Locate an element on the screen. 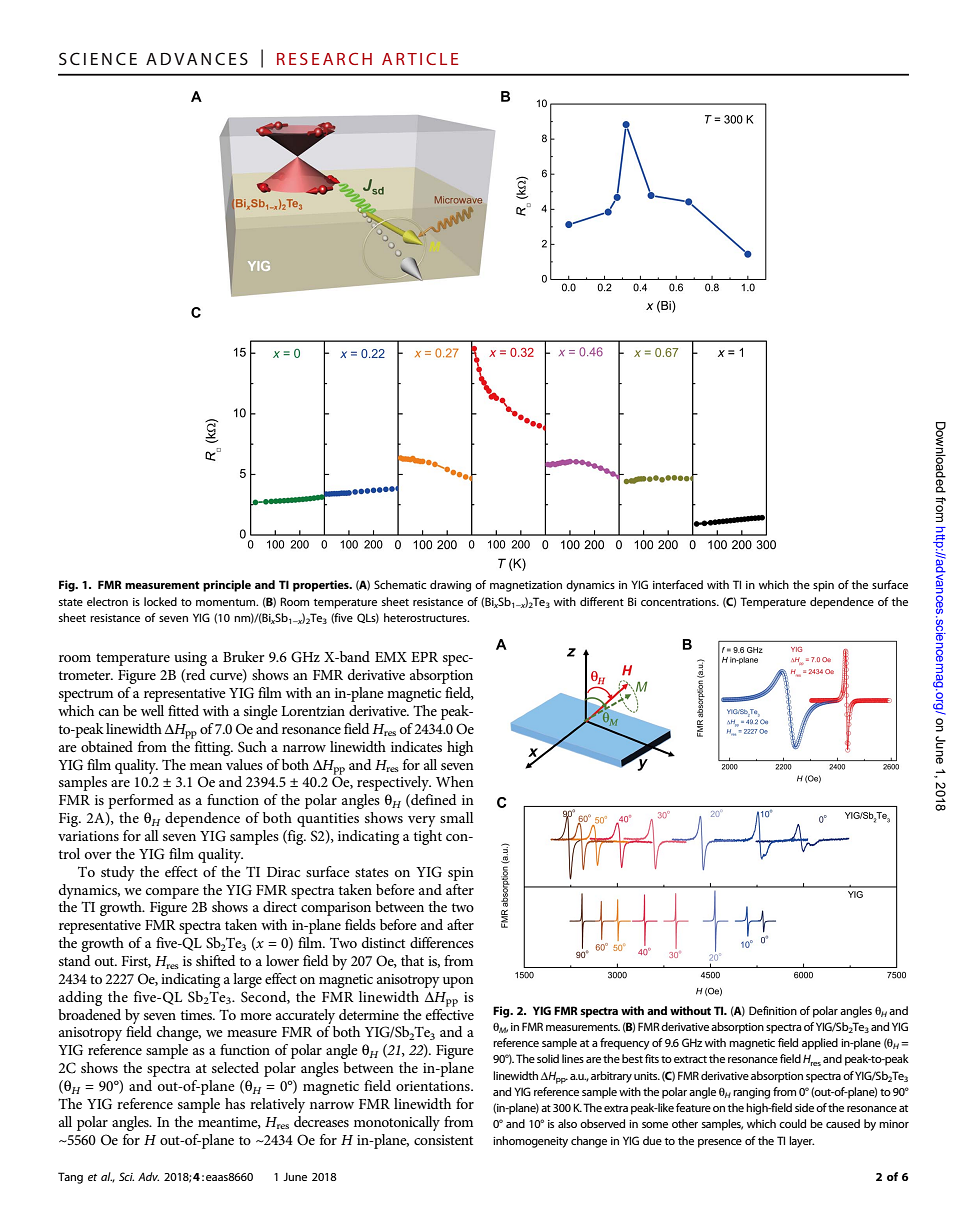 This screenshot has width=967, height=1232. locked is located at coordinates (160, 601).
